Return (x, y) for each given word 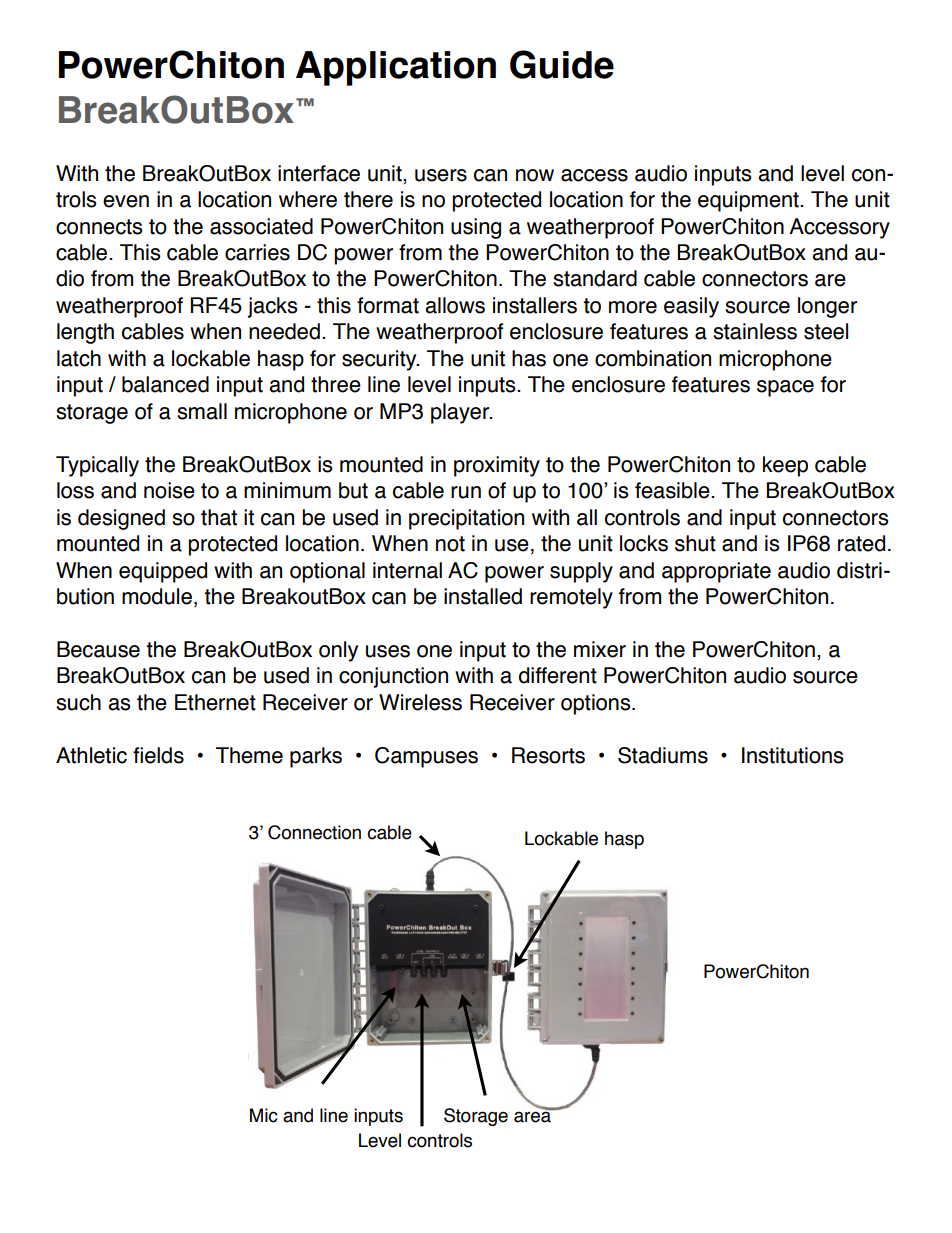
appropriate (716, 572)
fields (158, 755)
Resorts (548, 755)
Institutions (793, 755)
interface (319, 173)
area (533, 1116)
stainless (755, 331)
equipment (749, 201)
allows (455, 305)
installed (483, 596)
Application (396, 68)
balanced (165, 384)
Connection (314, 832)
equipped (163, 572)
